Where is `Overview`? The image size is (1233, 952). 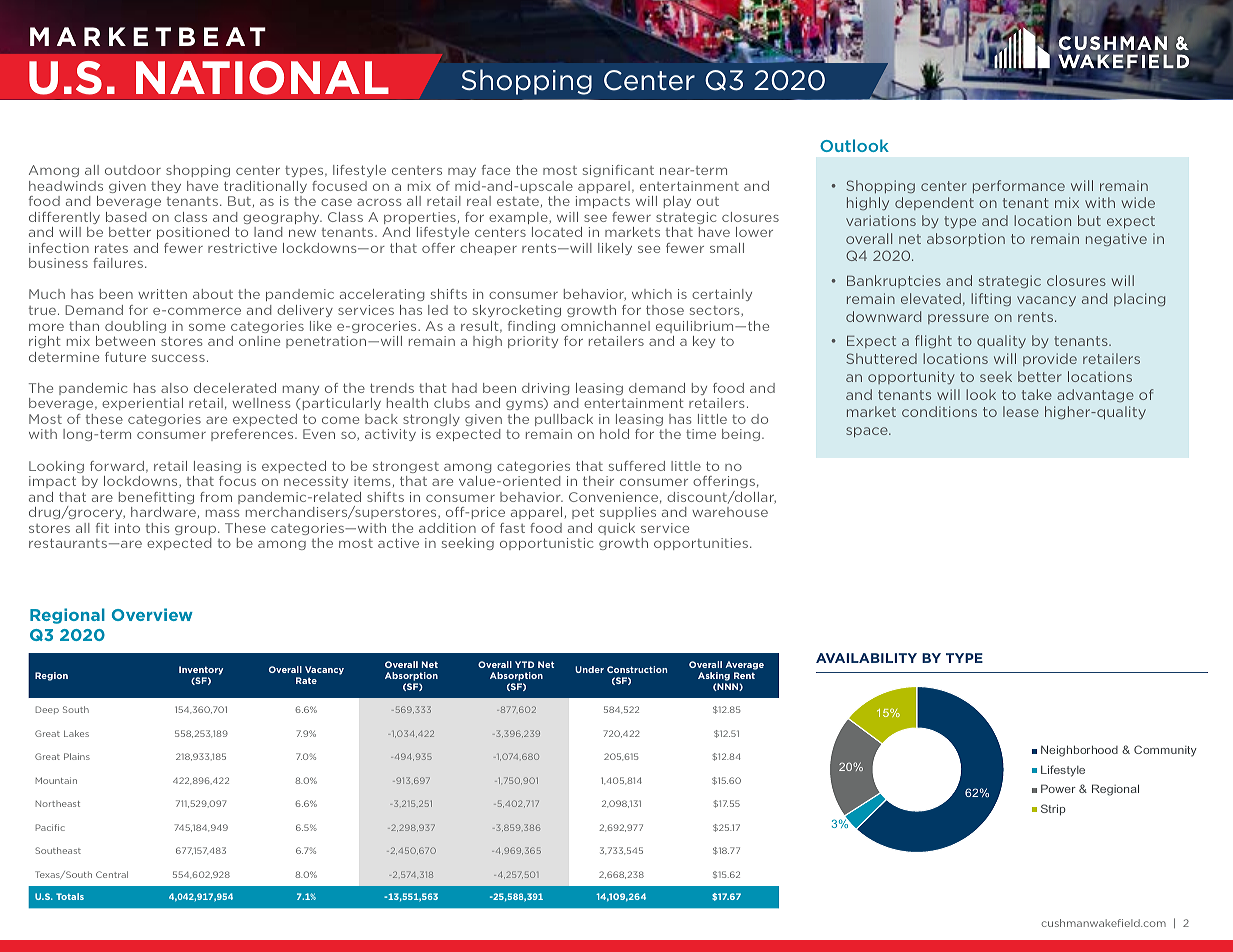
Overview is located at coordinates (152, 614).
